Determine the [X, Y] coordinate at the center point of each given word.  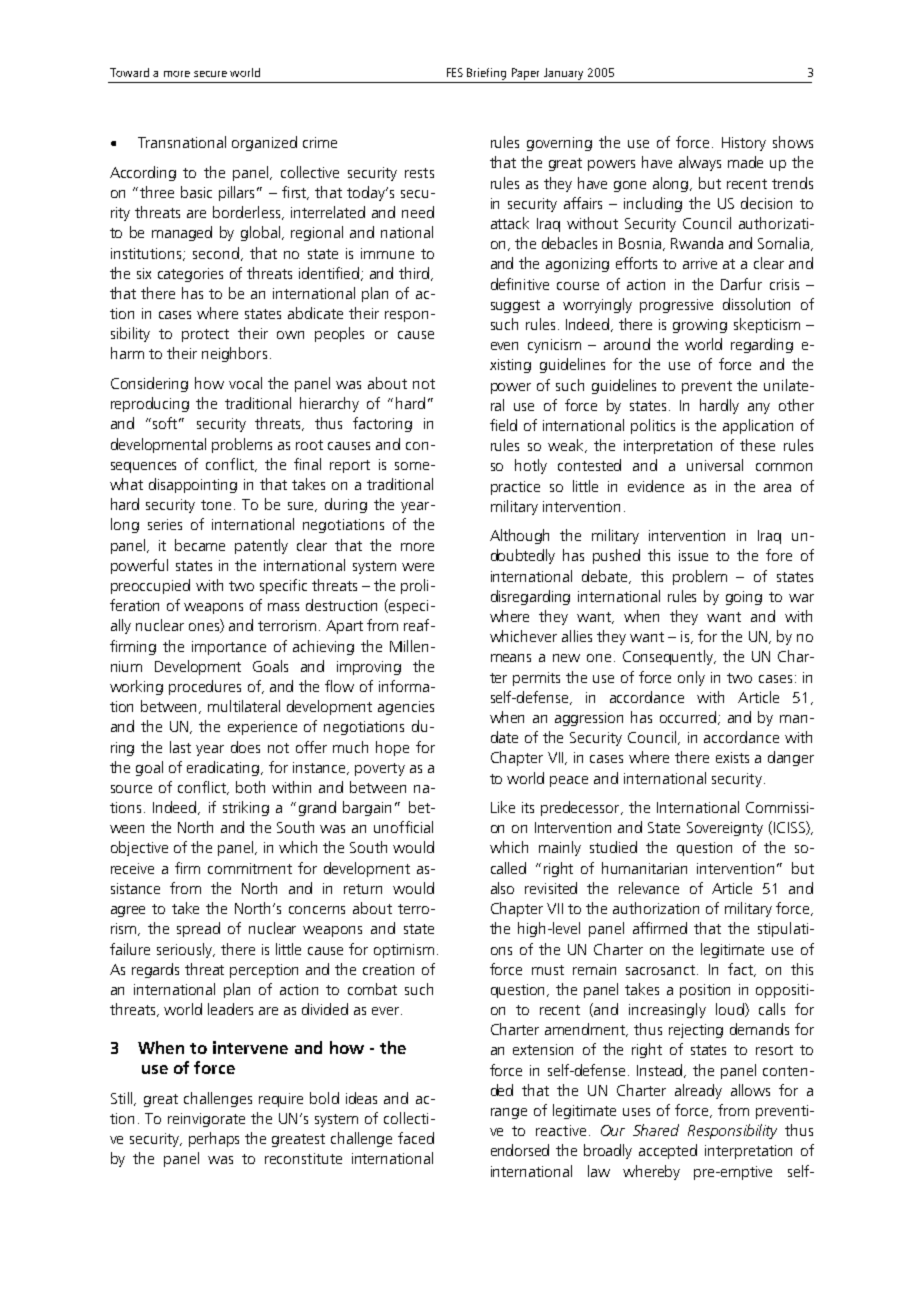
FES [455, 72]
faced [416, 1138]
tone [216, 505]
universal [715, 465]
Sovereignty [725, 829]
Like [503, 807]
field [503, 425]
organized [264, 143]
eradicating [224, 768]
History [744, 144]
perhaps [214, 1139]
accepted [668, 1151]
